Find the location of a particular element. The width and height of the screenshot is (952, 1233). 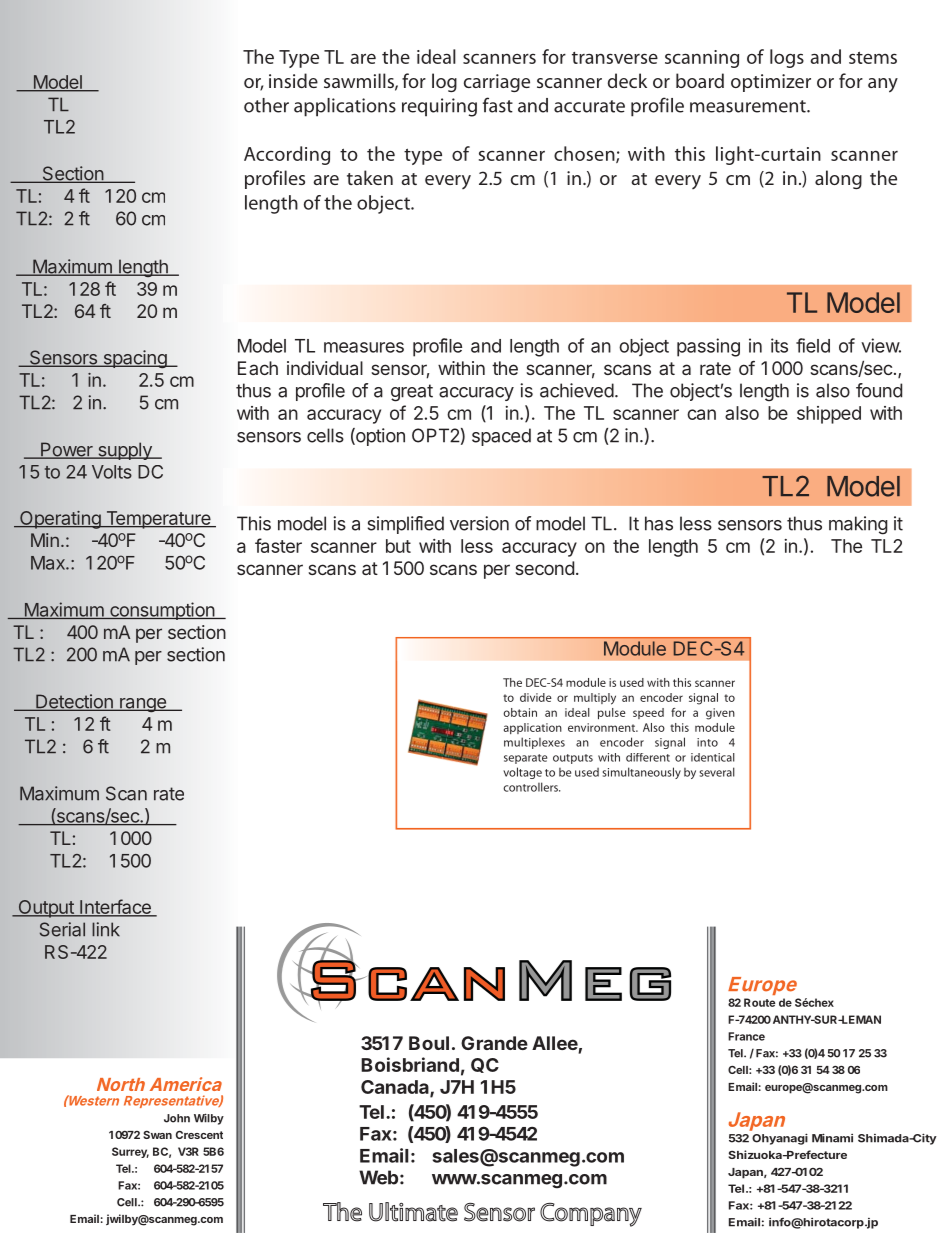

carriage is located at coordinates (497, 83).
